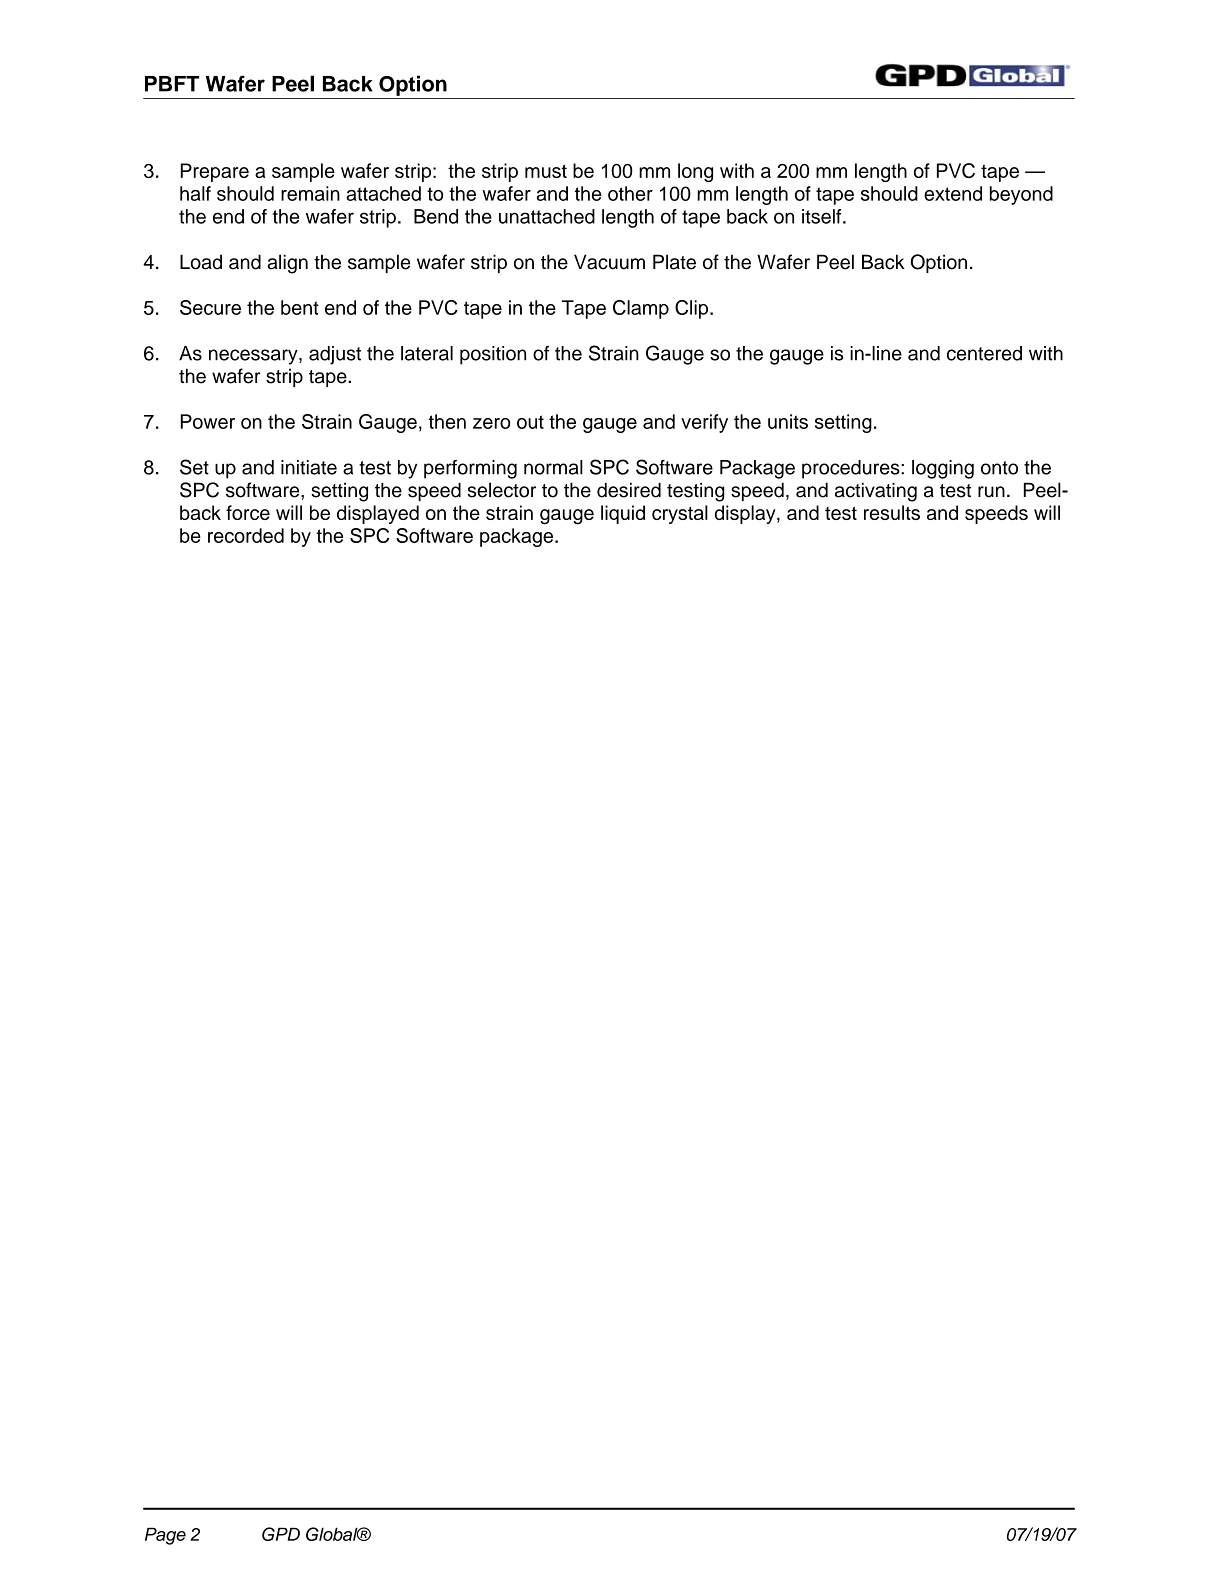 This screenshot has height=1576, width=1218. I want to click on results, so click(892, 512).
